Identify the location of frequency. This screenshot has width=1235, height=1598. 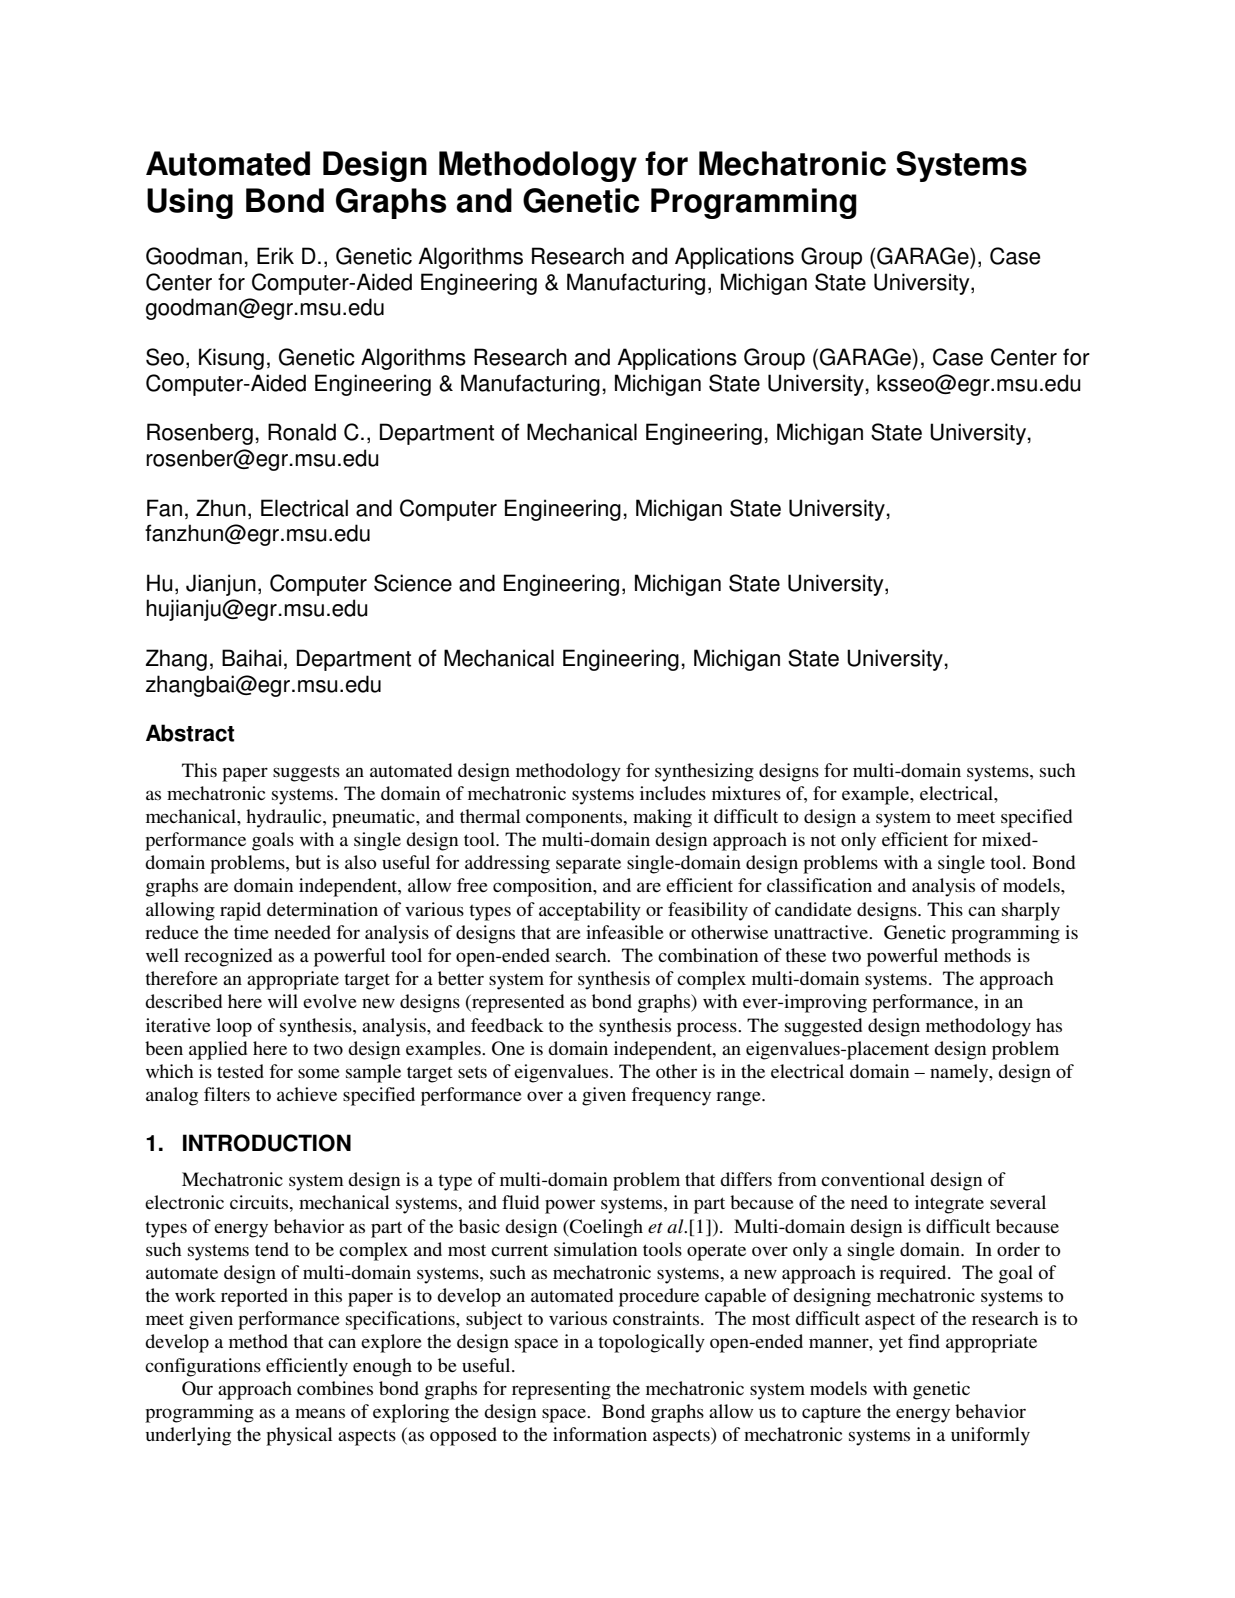
(671, 1096).
